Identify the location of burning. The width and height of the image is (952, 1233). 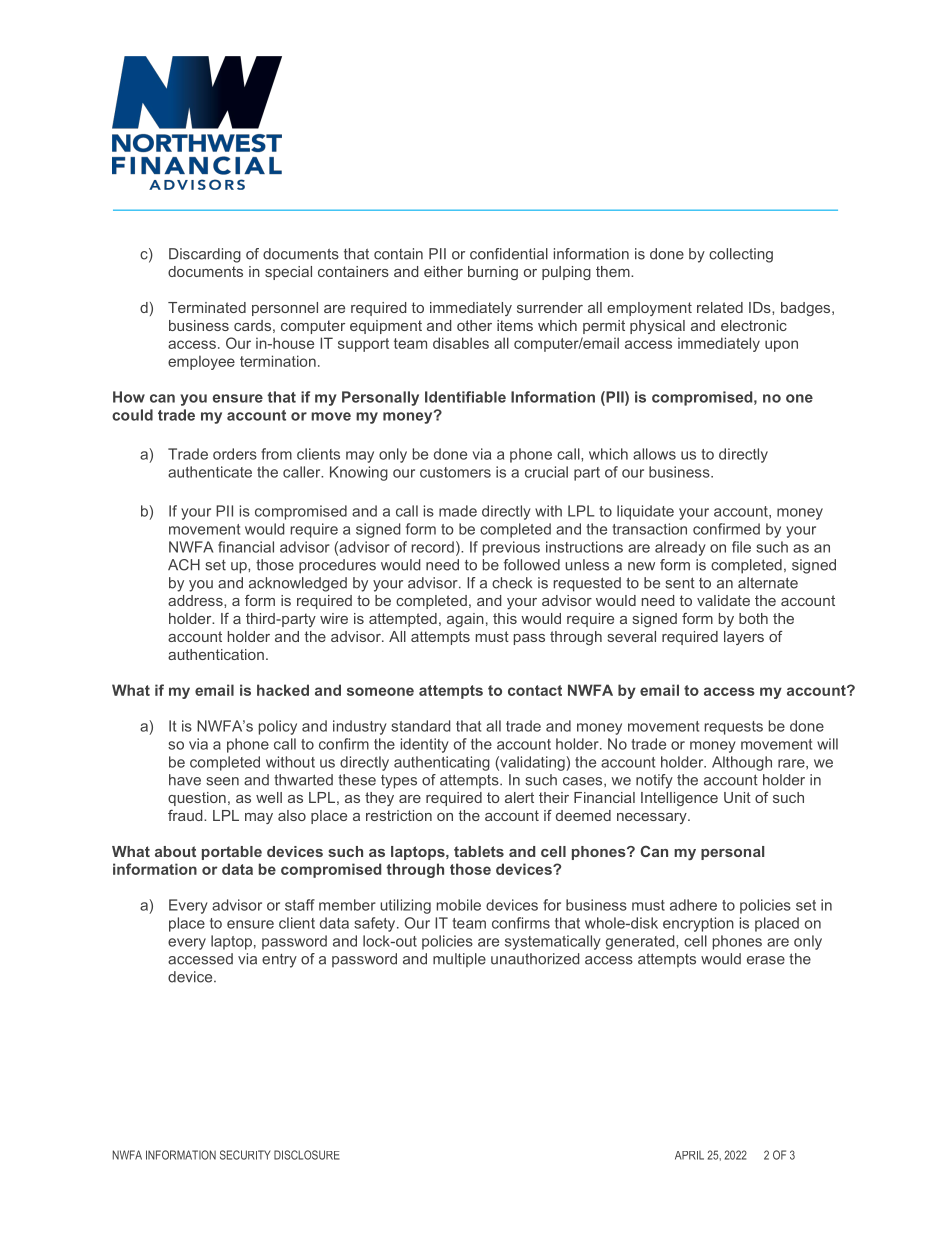
(493, 273).
